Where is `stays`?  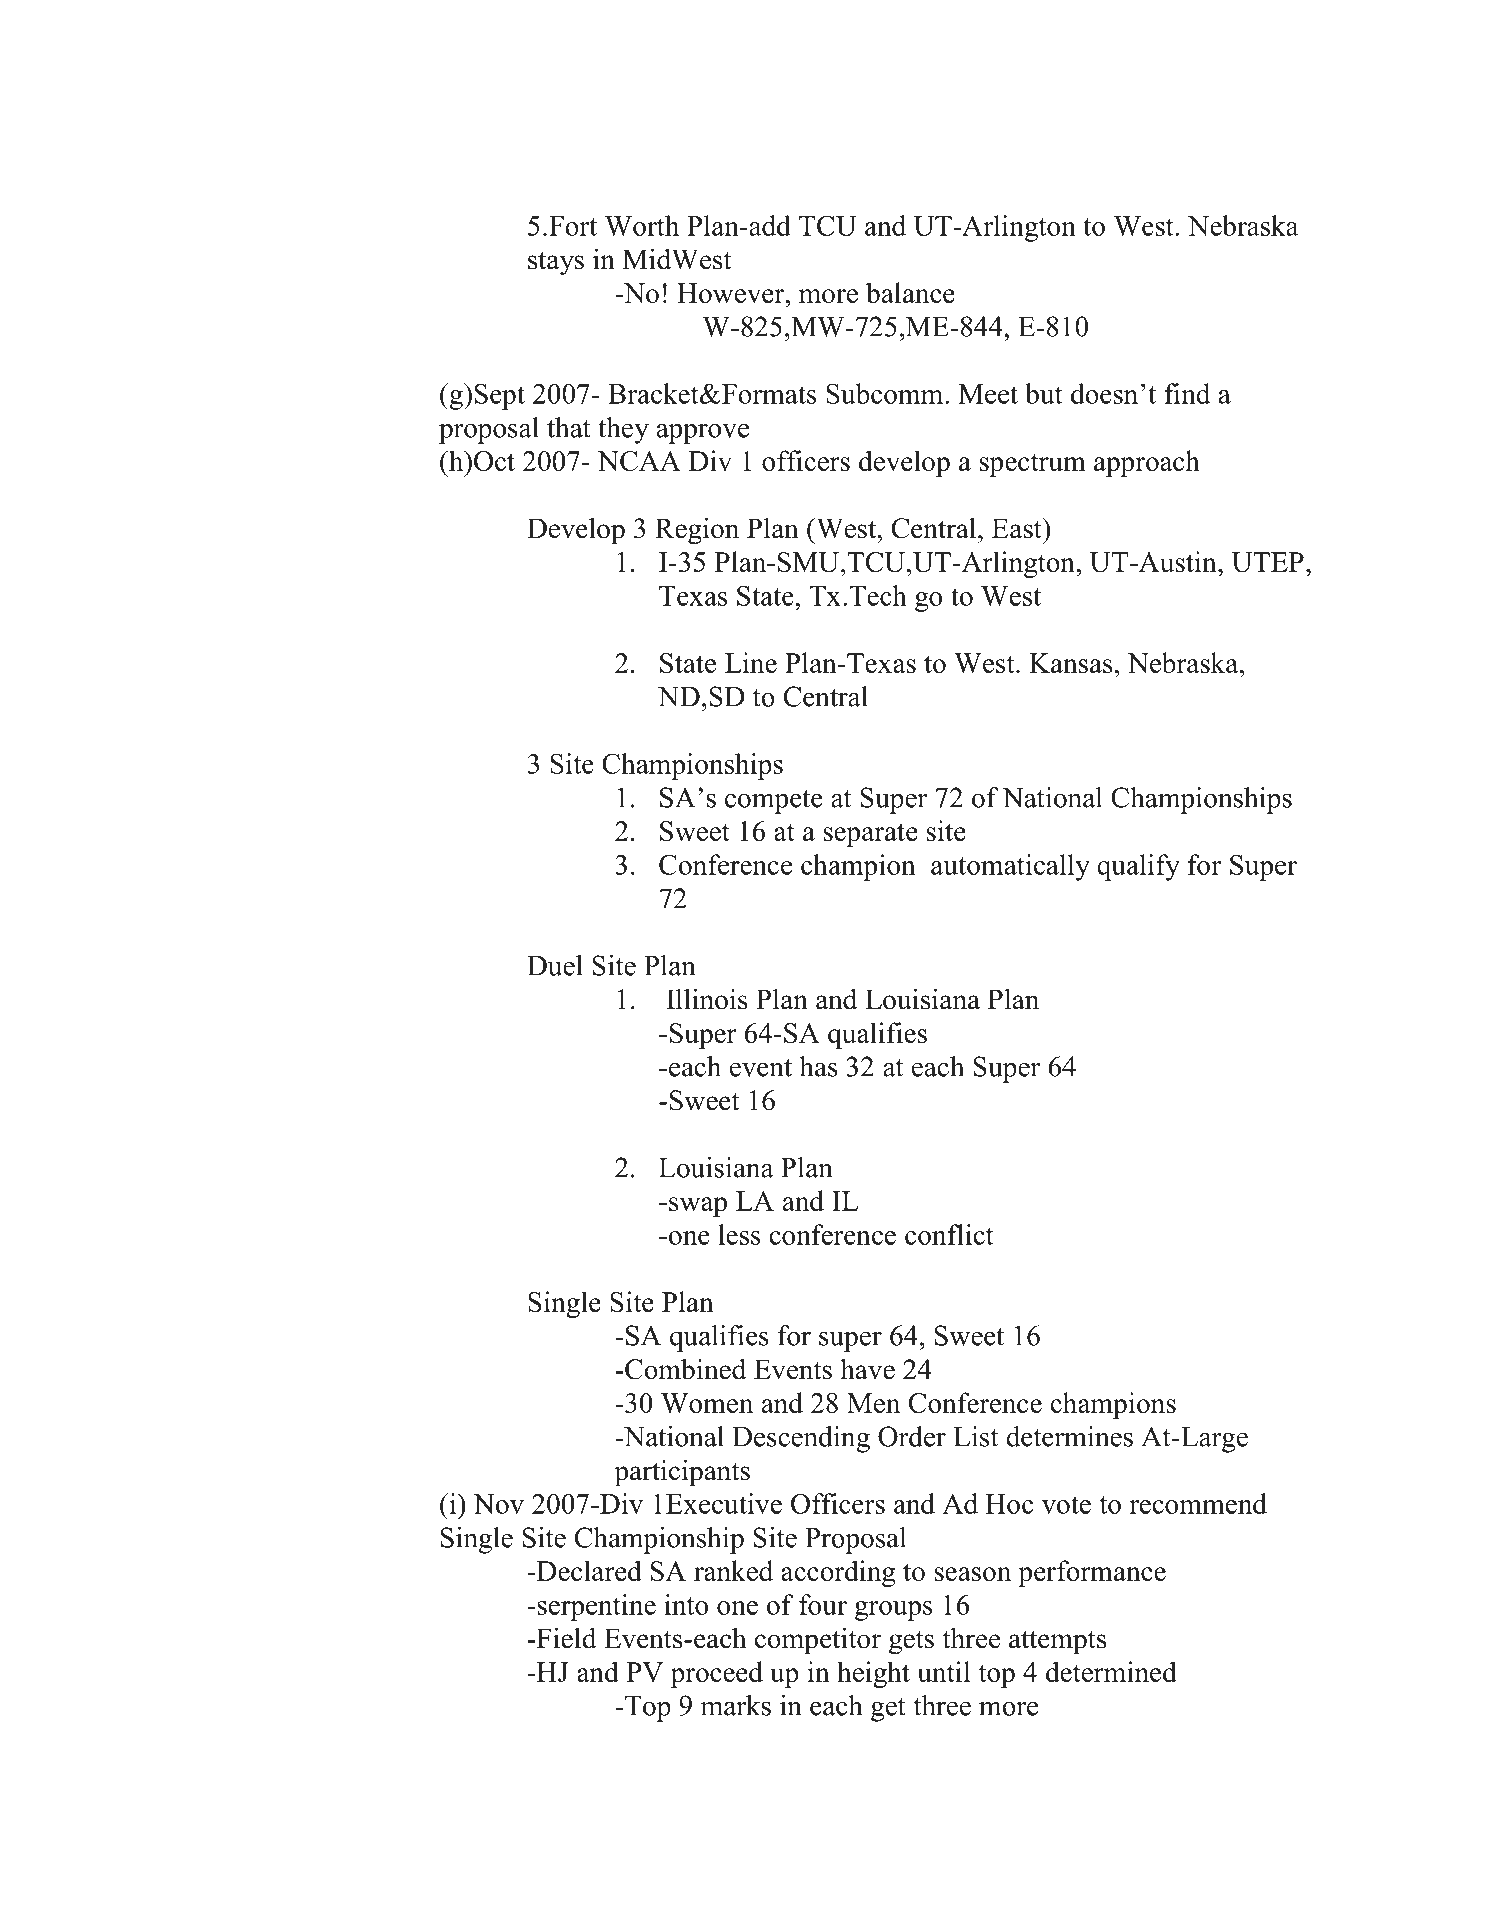 stays is located at coordinates (556, 263).
